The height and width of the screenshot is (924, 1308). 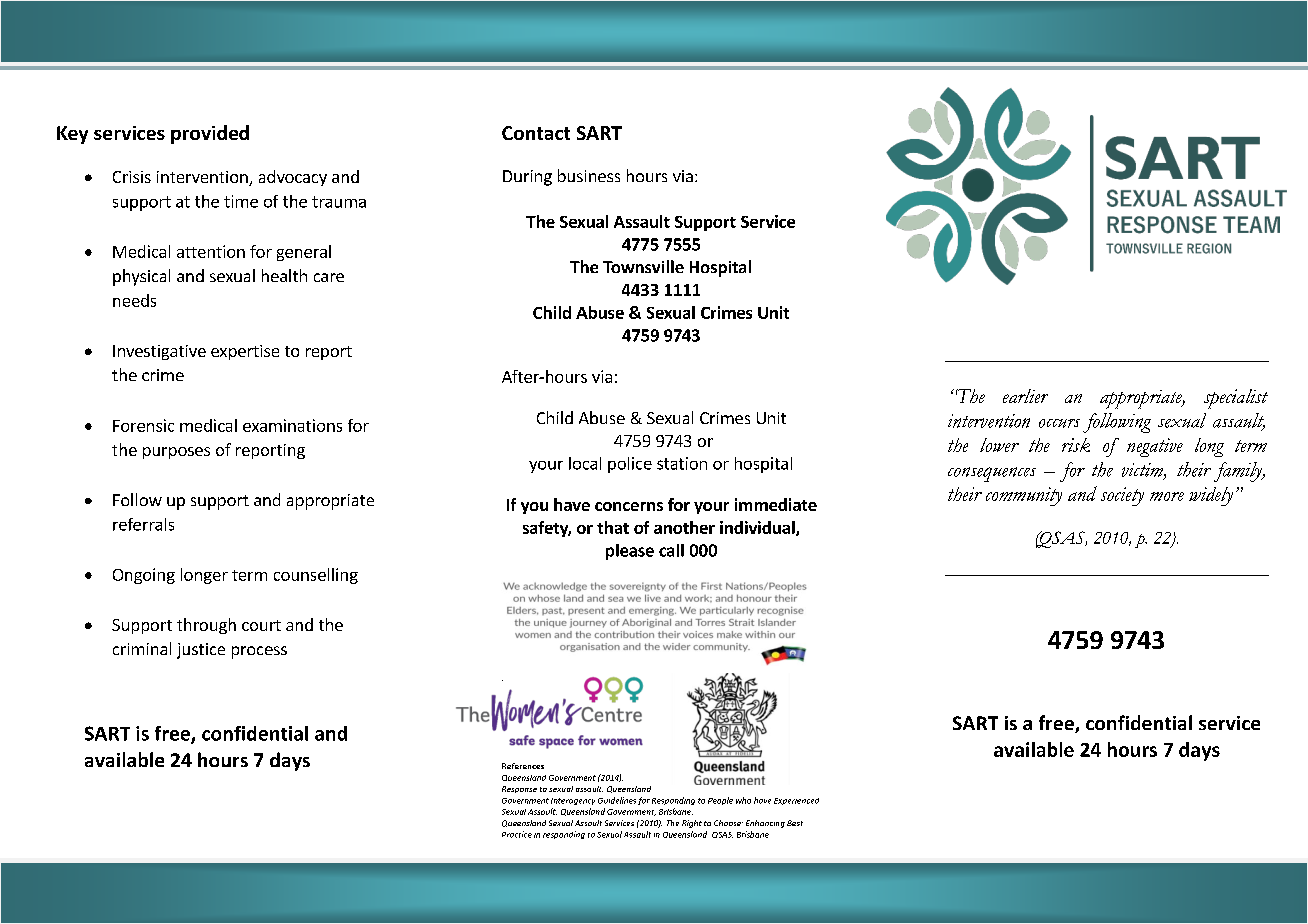 What do you see at coordinates (671, 550) in the screenshot?
I see `call` at bounding box center [671, 550].
